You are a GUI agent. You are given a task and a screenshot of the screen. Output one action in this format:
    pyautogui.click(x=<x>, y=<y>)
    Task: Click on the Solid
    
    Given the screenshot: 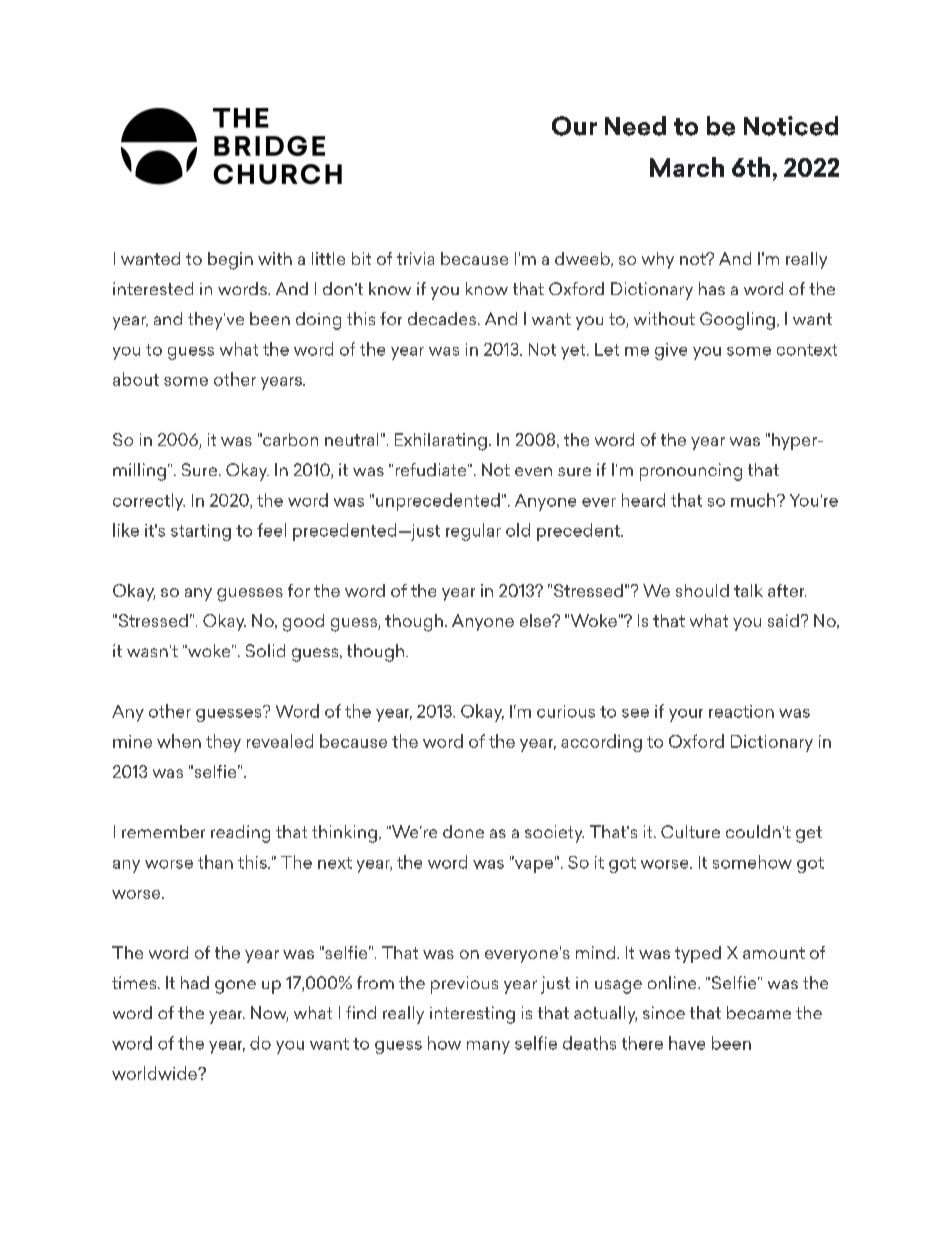 What is the action you would take?
    pyautogui.click(x=265, y=650)
